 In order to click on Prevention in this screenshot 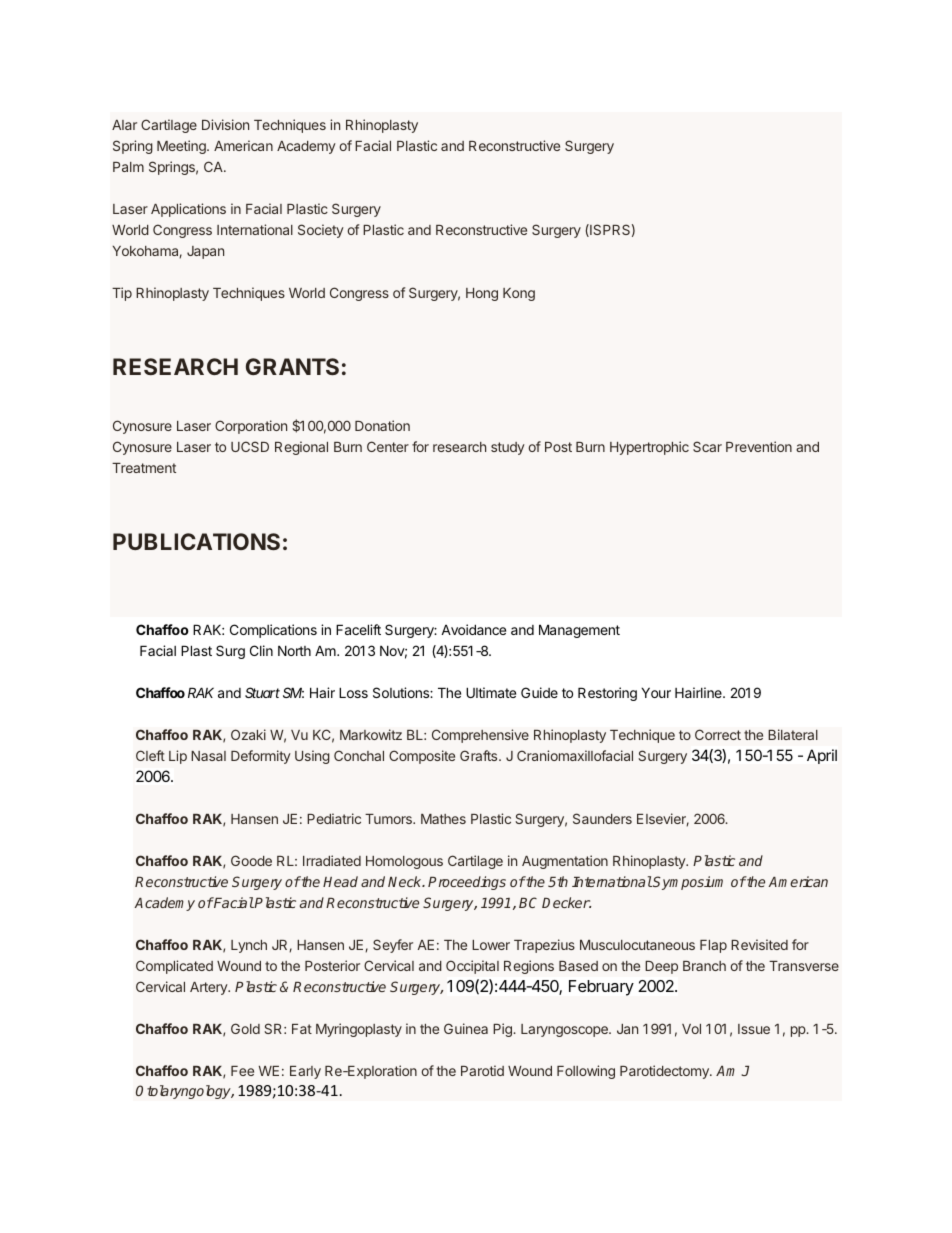, I will do `click(759, 446)`.
